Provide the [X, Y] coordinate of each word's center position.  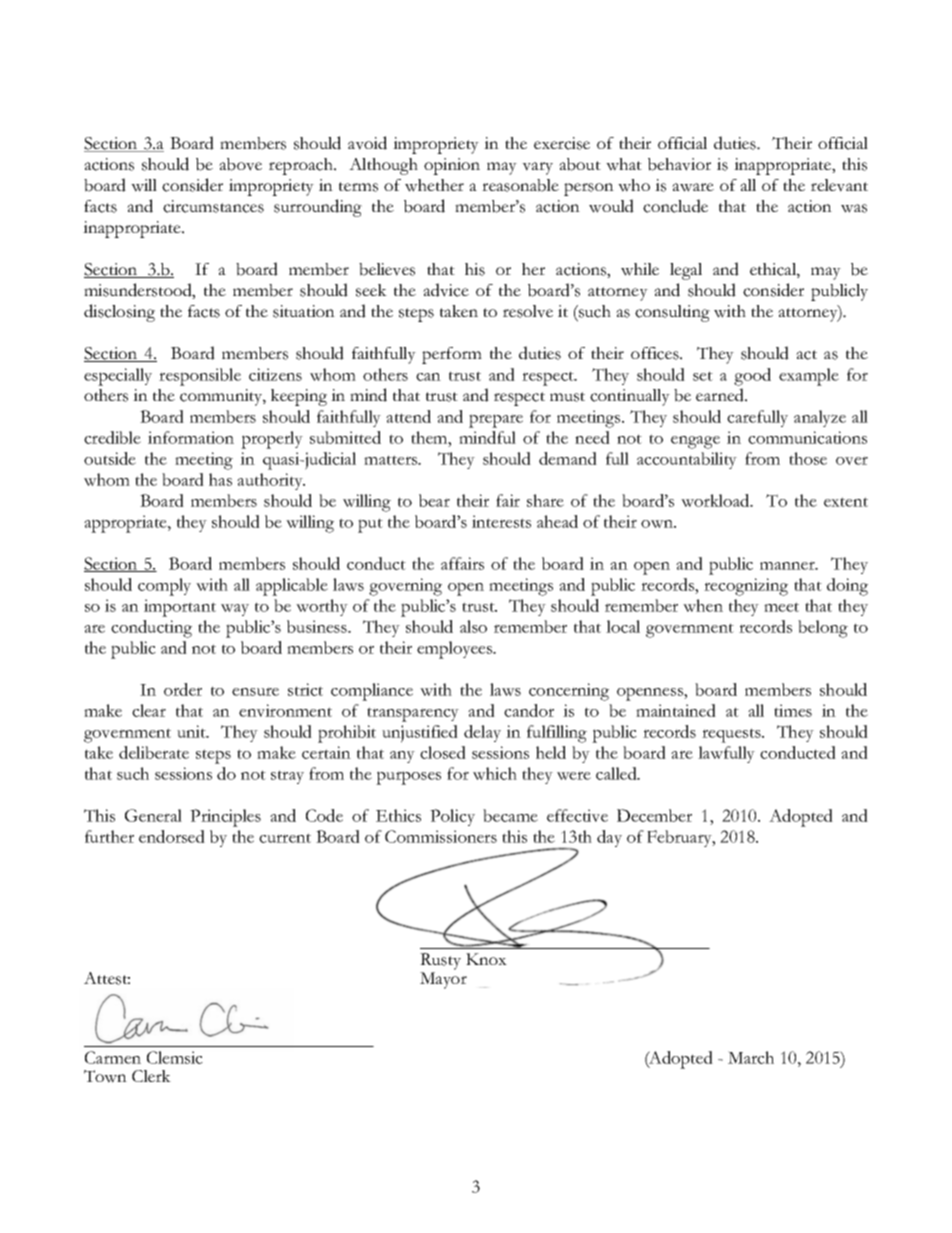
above [240, 164]
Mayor [443, 980]
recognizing [746, 587]
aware [693, 187]
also [473, 626]
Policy [452, 817]
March [751, 1057]
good [752, 377]
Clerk [151, 1076]
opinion [452, 166]
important [180, 608]
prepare [496, 421]
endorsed [172, 836]
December [654, 815]
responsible [200, 377]
